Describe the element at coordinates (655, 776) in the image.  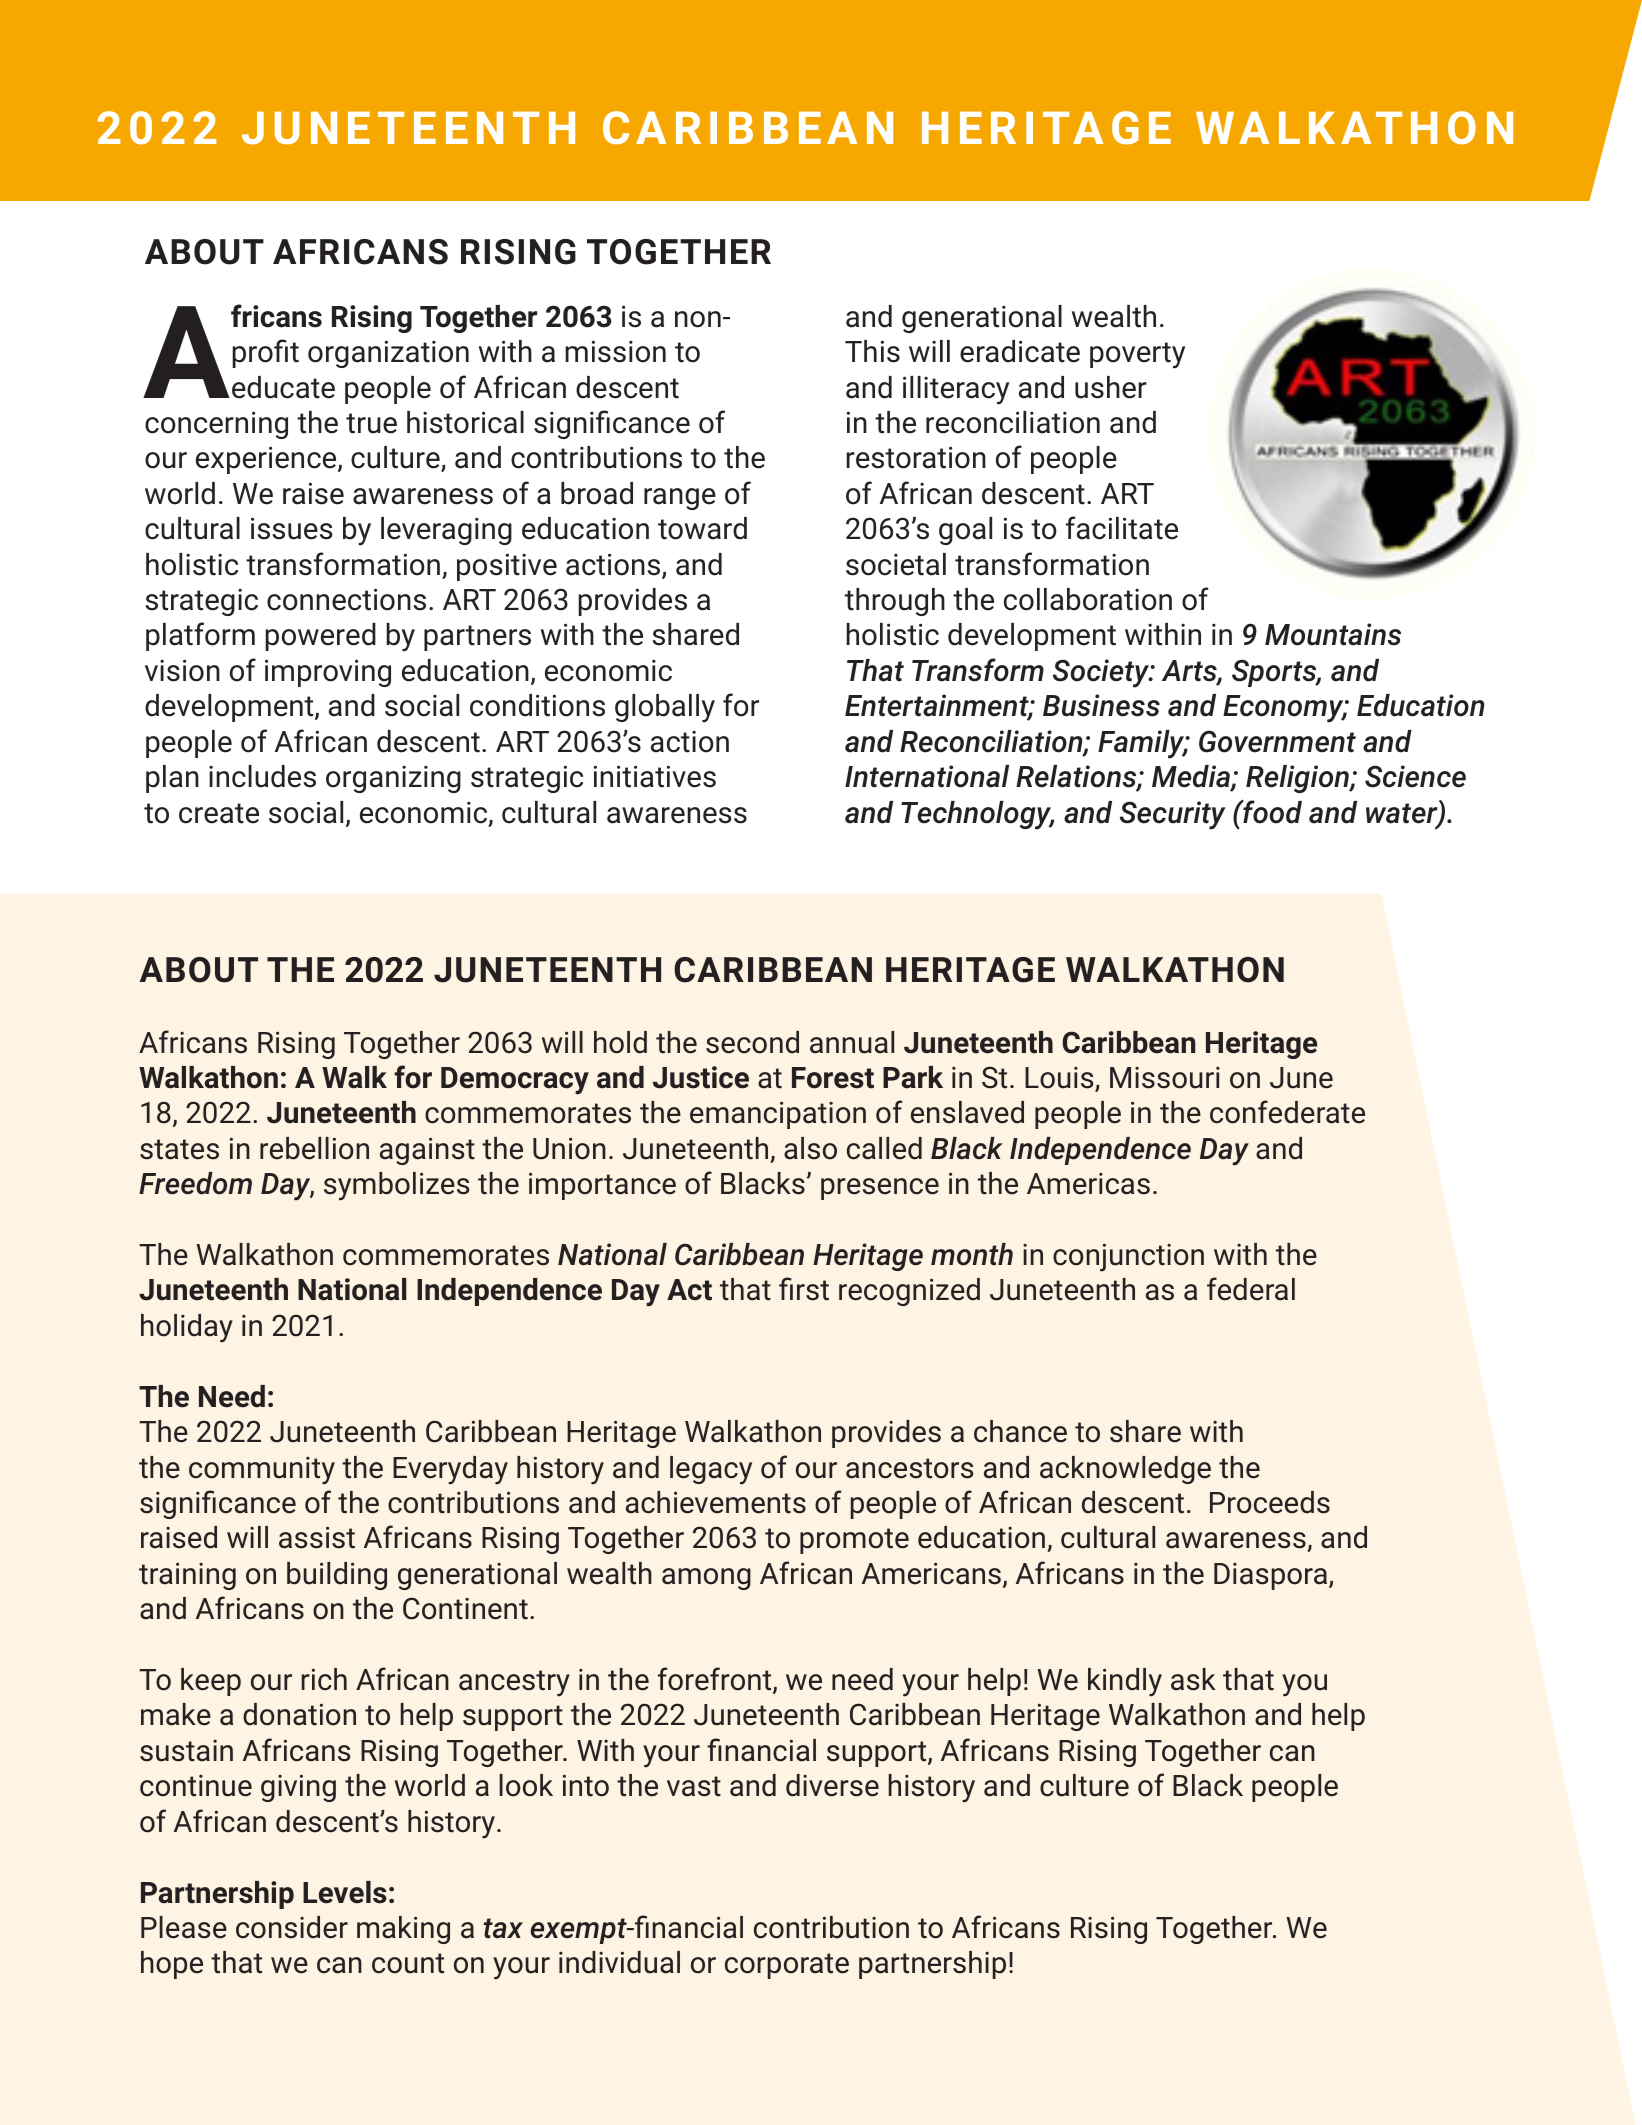
I see `initiatives` at that location.
